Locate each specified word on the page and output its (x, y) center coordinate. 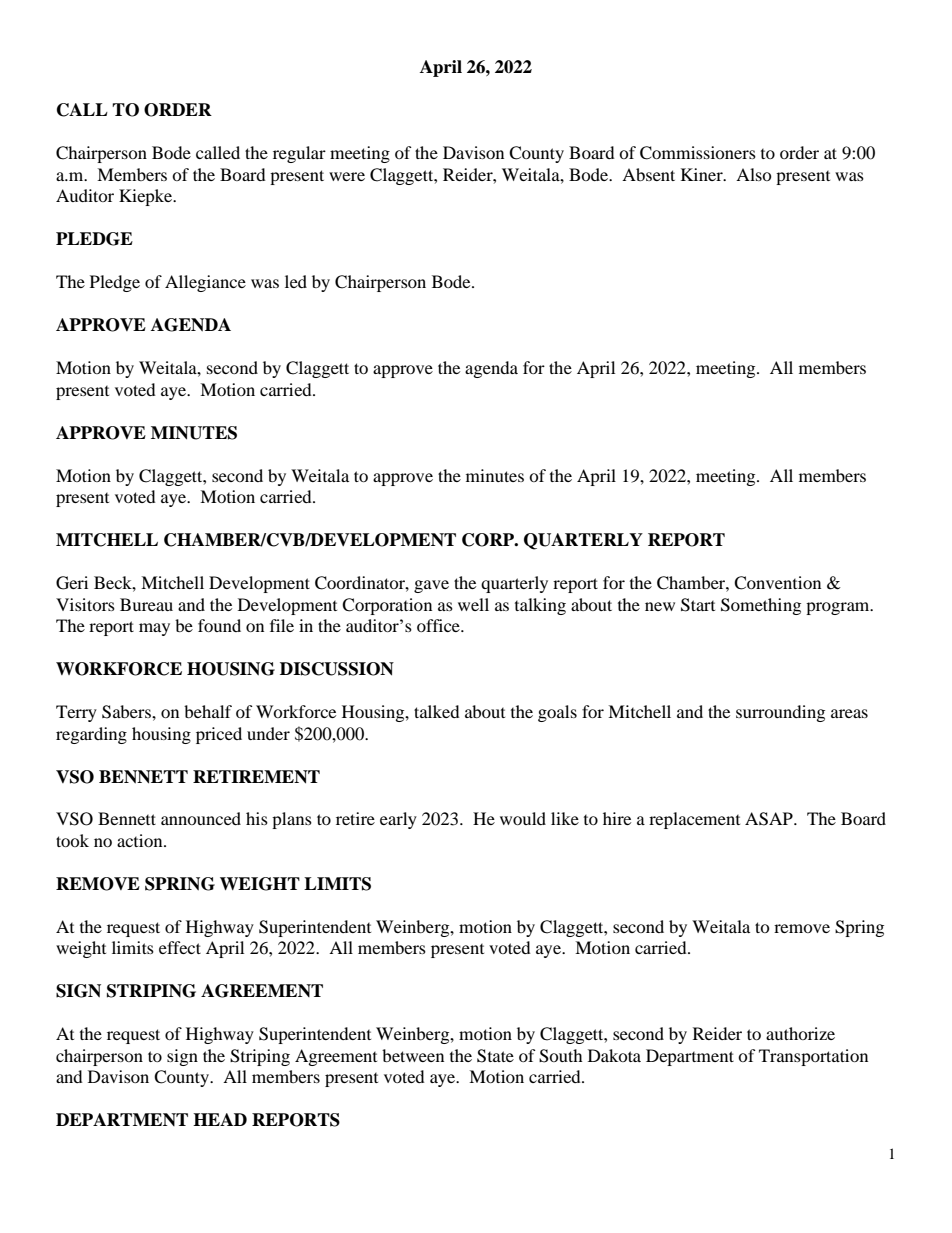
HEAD (220, 1119)
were (347, 176)
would (523, 818)
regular (299, 154)
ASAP (770, 819)
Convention (777, 583)
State (495, 1056)
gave (431, 586)
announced (201, 818)
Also (754, 174)
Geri (72, 583)
